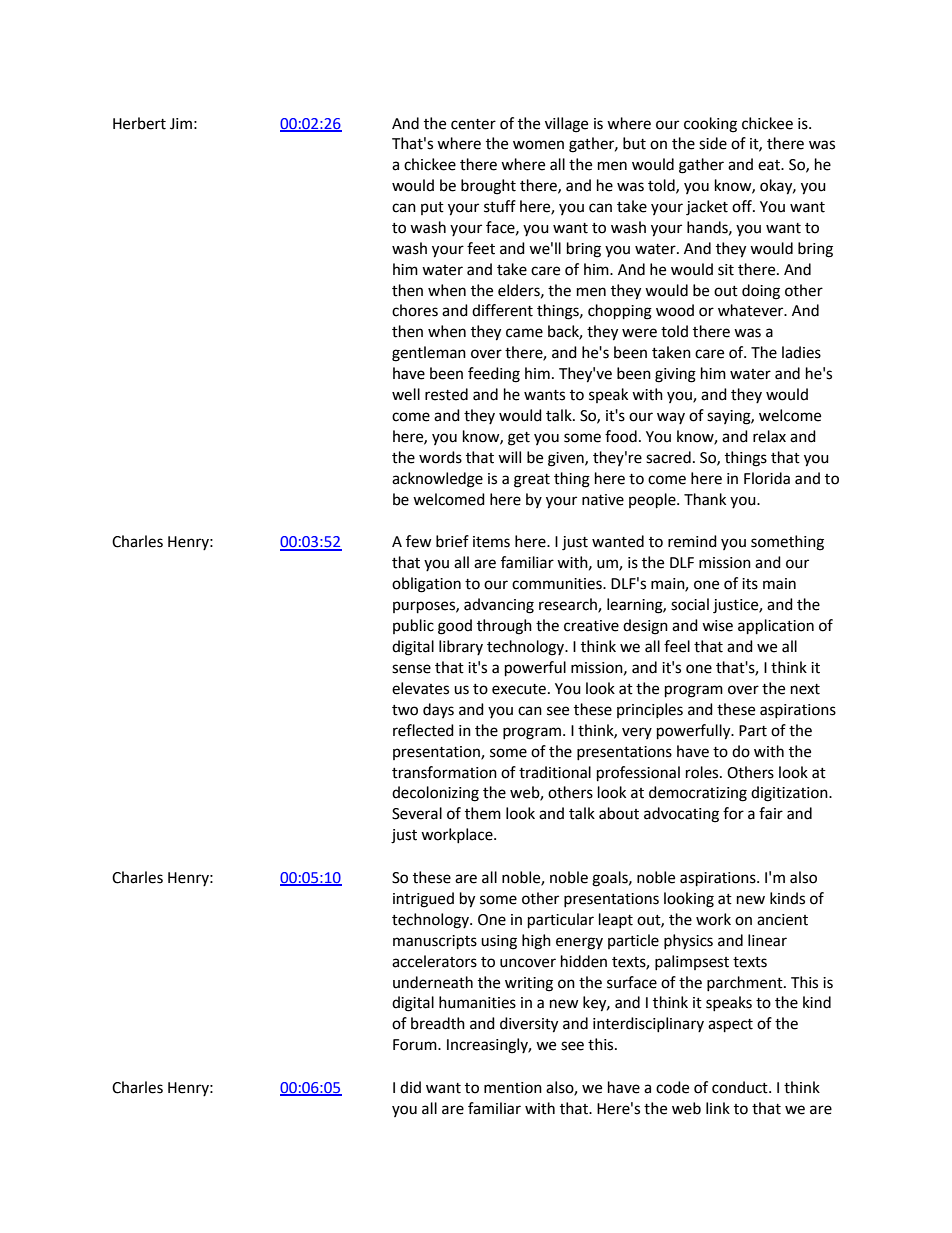  Describe the element at coordinates (513, 1088) in the image. I see `mention` at that location.
